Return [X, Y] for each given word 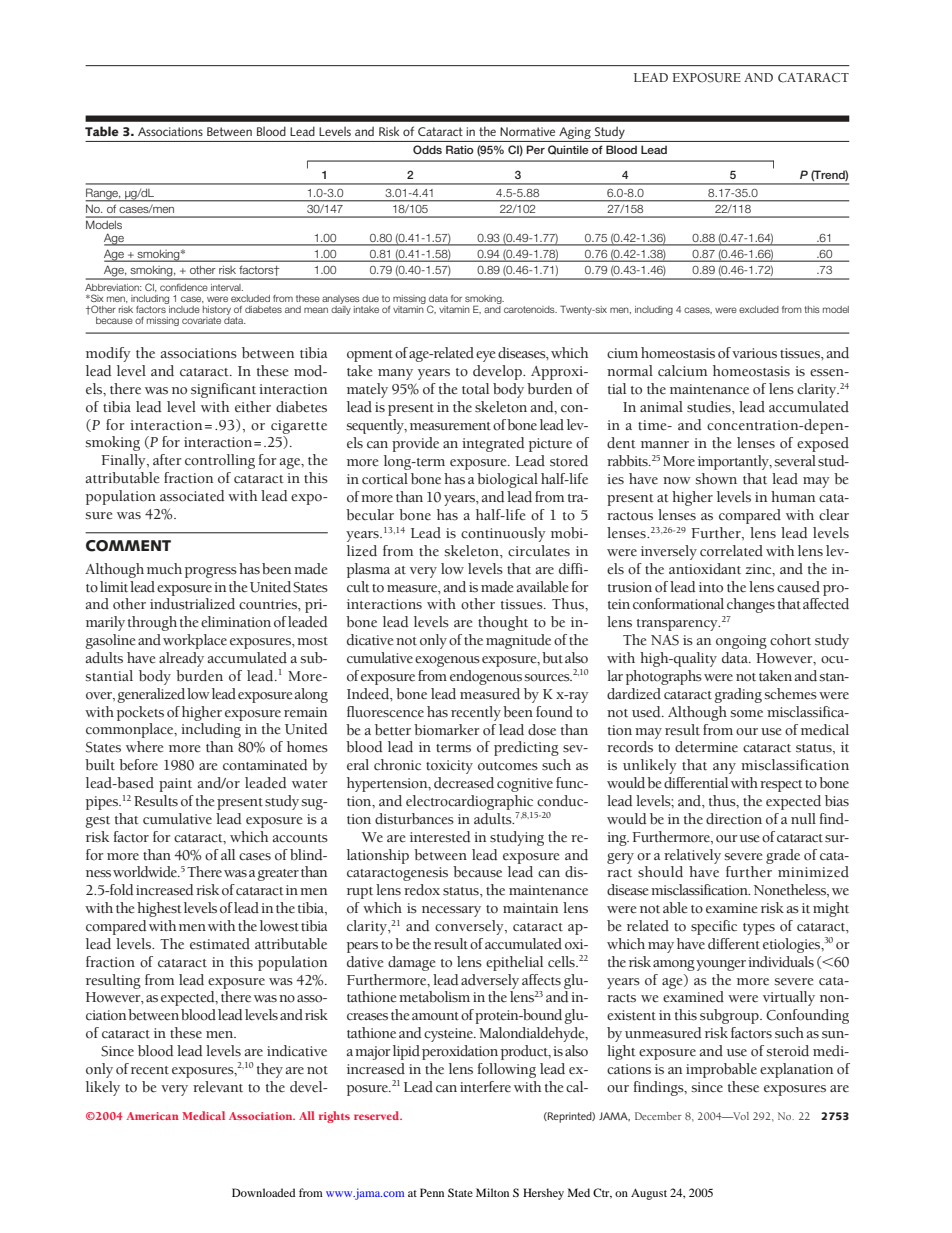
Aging [575, 133]
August [649, 1194]
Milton [492, 1192]
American [153, 1116]
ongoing [741, 642]
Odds [427, 149]
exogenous [447, 661]
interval [227, 287]
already [181, 659]
